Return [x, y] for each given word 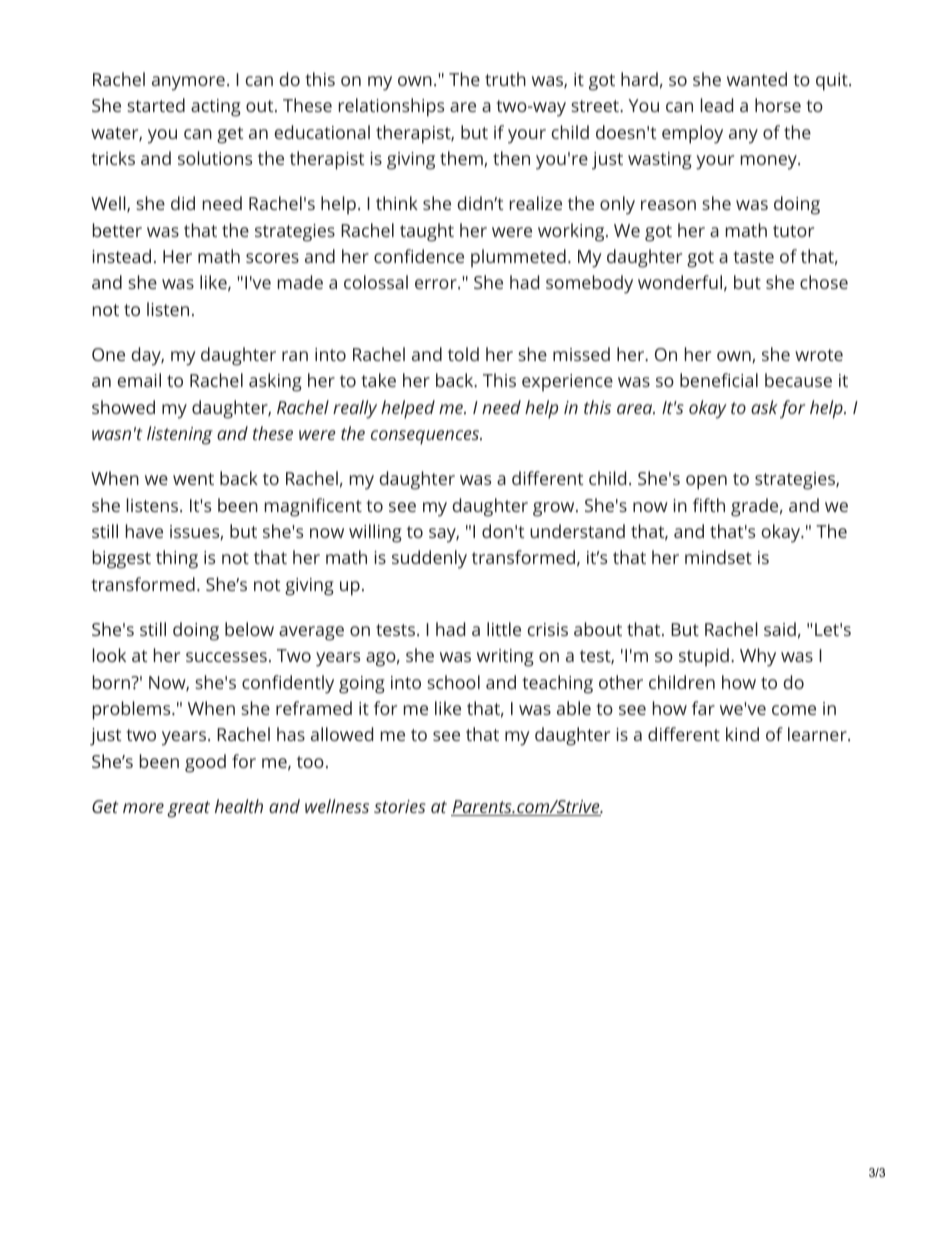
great [188, 809]
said [780, 629]
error [437, 284]
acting [216, 108]
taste [753, 257]
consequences [426, 437]
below [249, 629]
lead [717, 105]
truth [505, 79]
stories [400, 806]
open [706, 482]
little [504, 629]
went [193, 479]
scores [272, 258]
